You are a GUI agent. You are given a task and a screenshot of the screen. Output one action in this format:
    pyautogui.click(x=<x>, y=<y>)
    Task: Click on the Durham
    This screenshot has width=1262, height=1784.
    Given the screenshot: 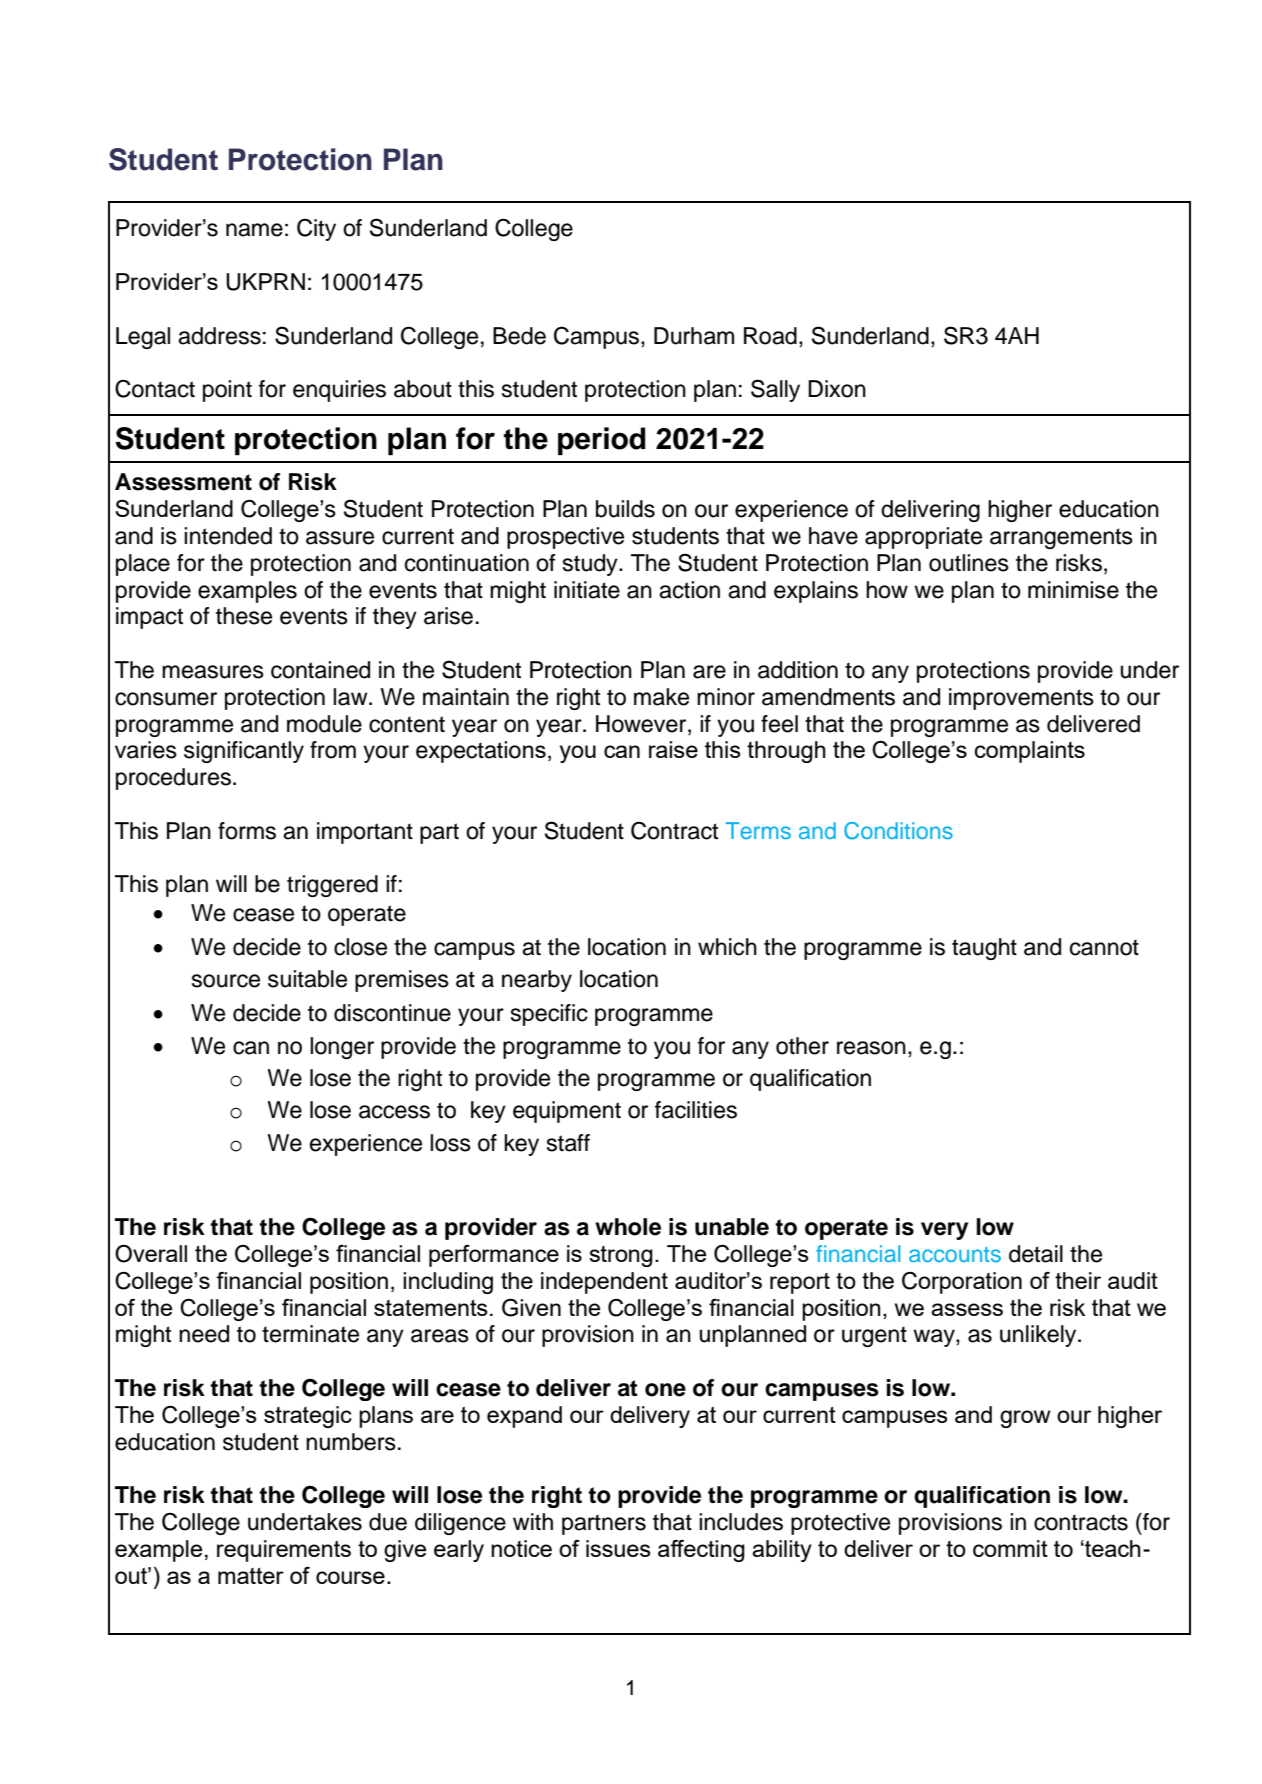 What is the action you would take?
    pyautogui.click(x=694, y=336)
